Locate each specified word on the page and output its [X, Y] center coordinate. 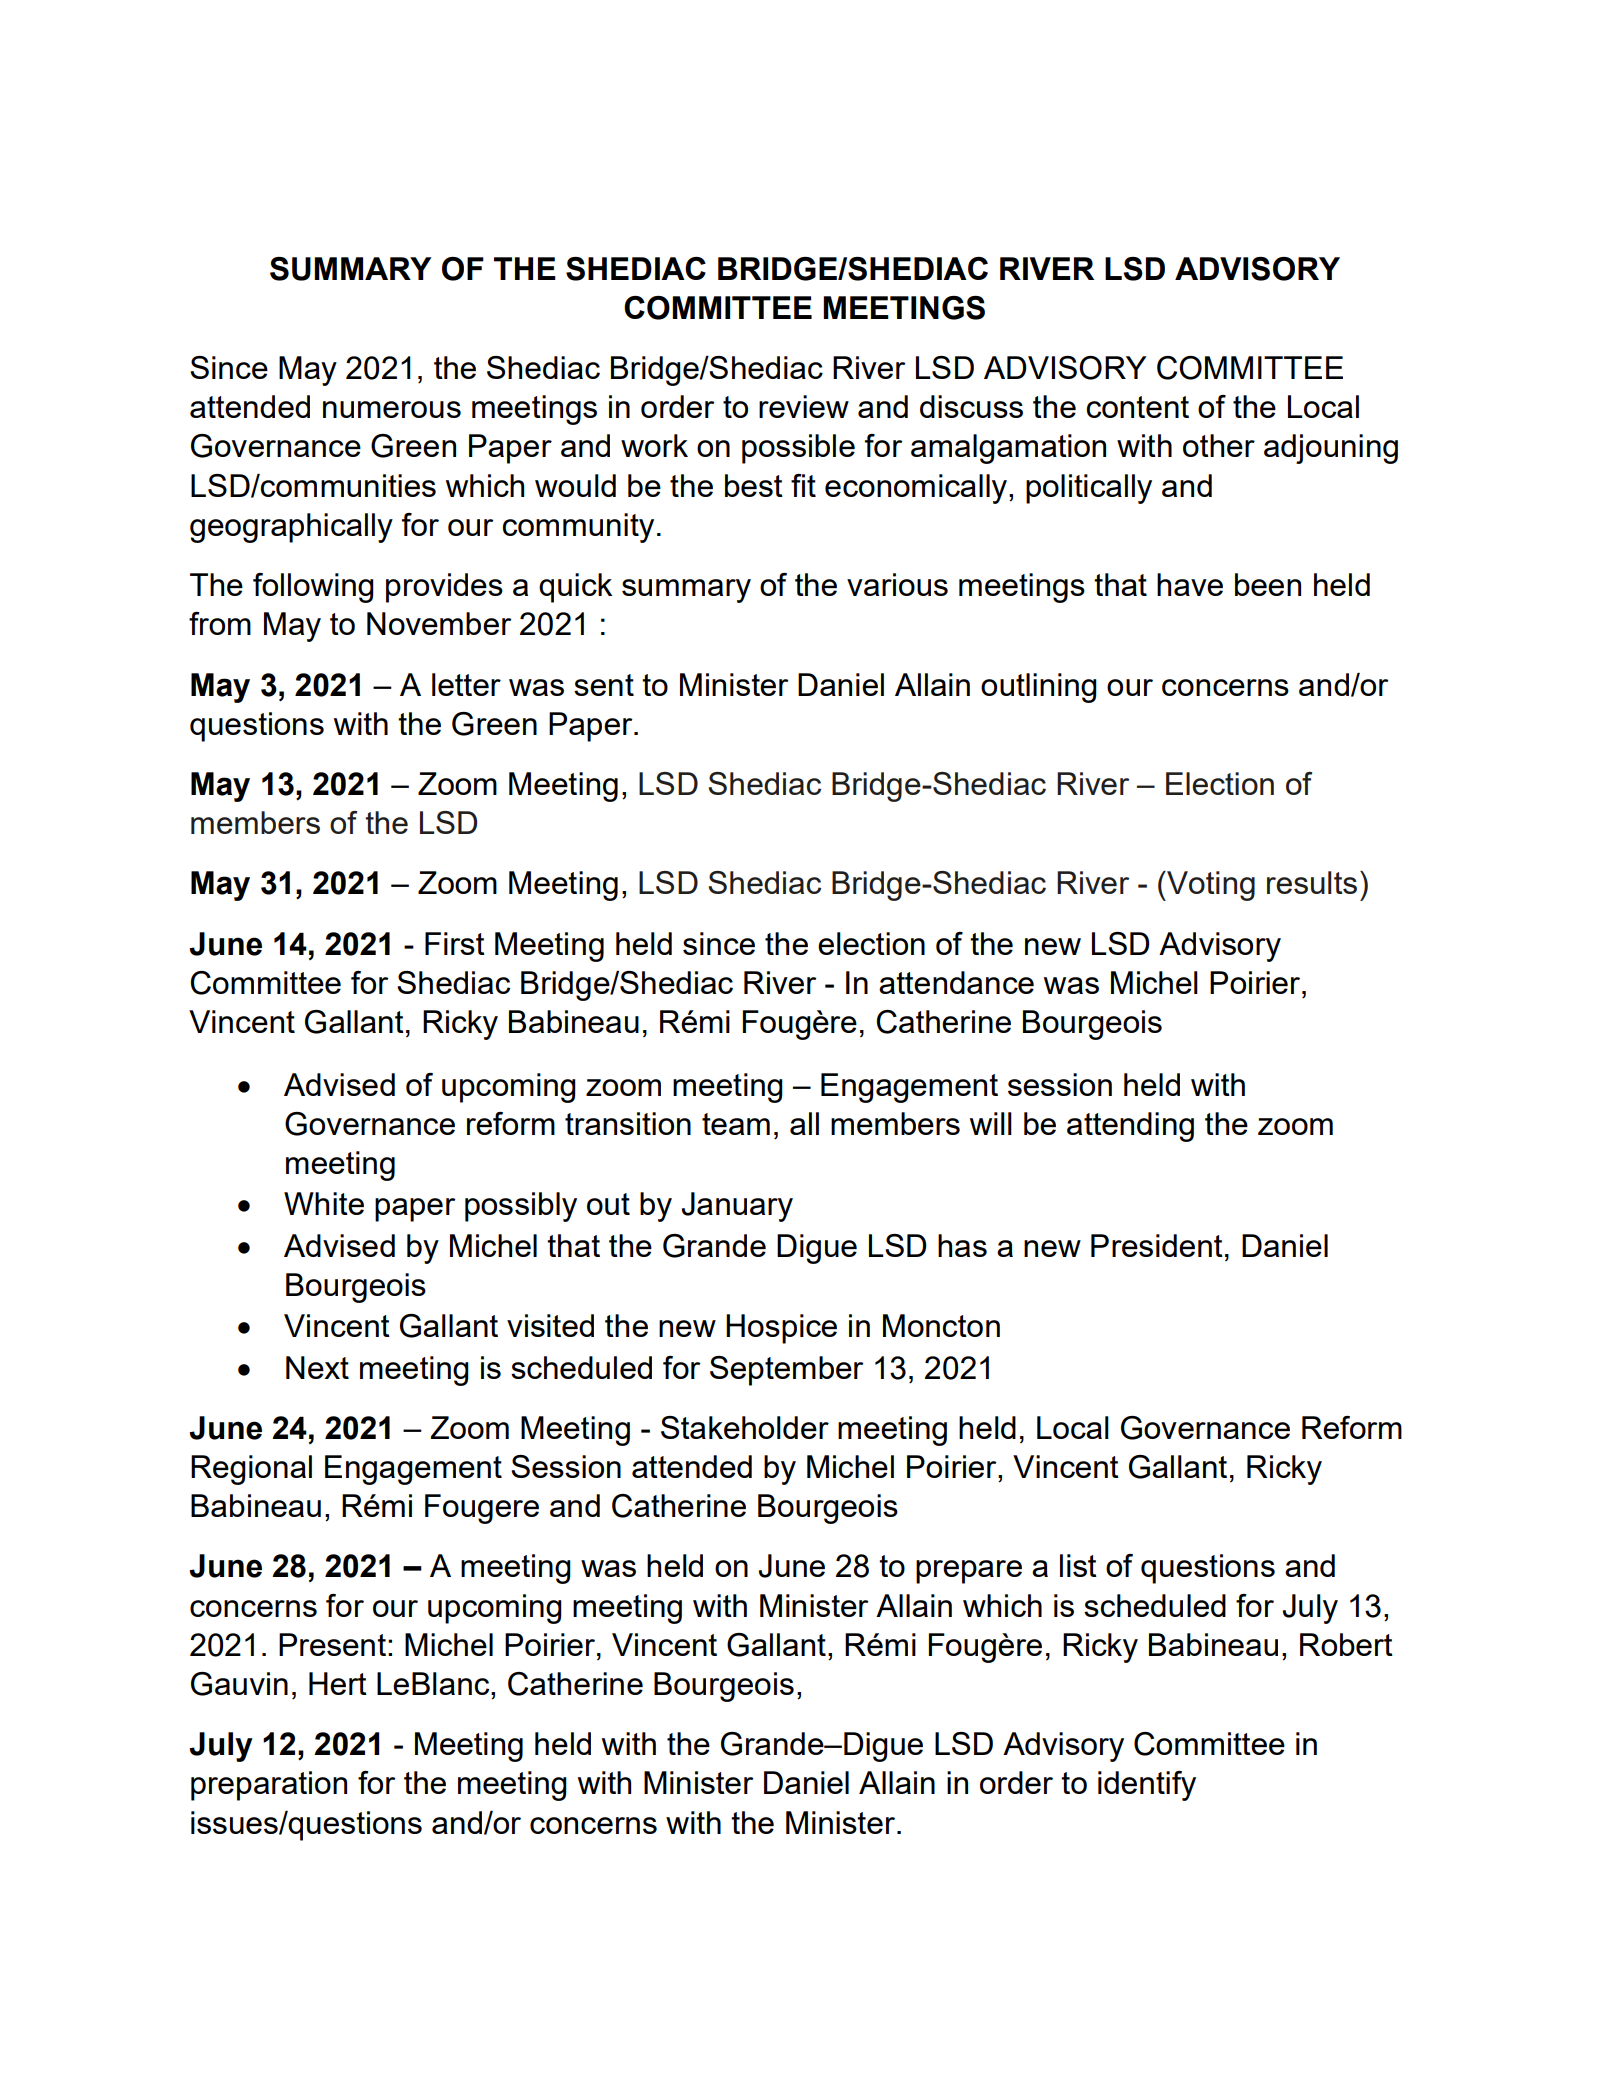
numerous [392, 409]
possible [798, 449]
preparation [269, 1786]
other [1219, 445]
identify [1147, 1786]
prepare [969, 1572]
